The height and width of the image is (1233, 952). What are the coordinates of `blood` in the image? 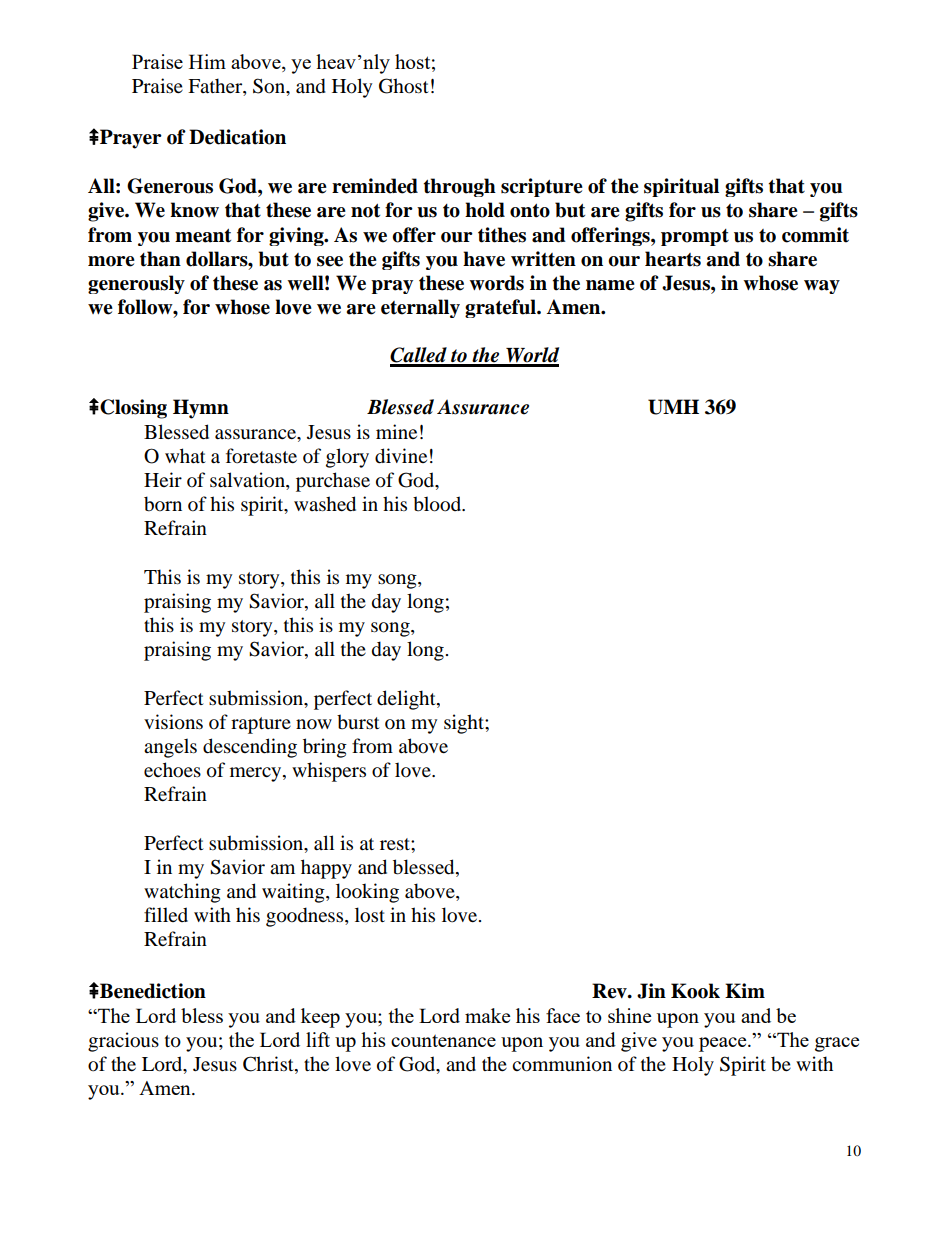 It's located at (438, 504).
